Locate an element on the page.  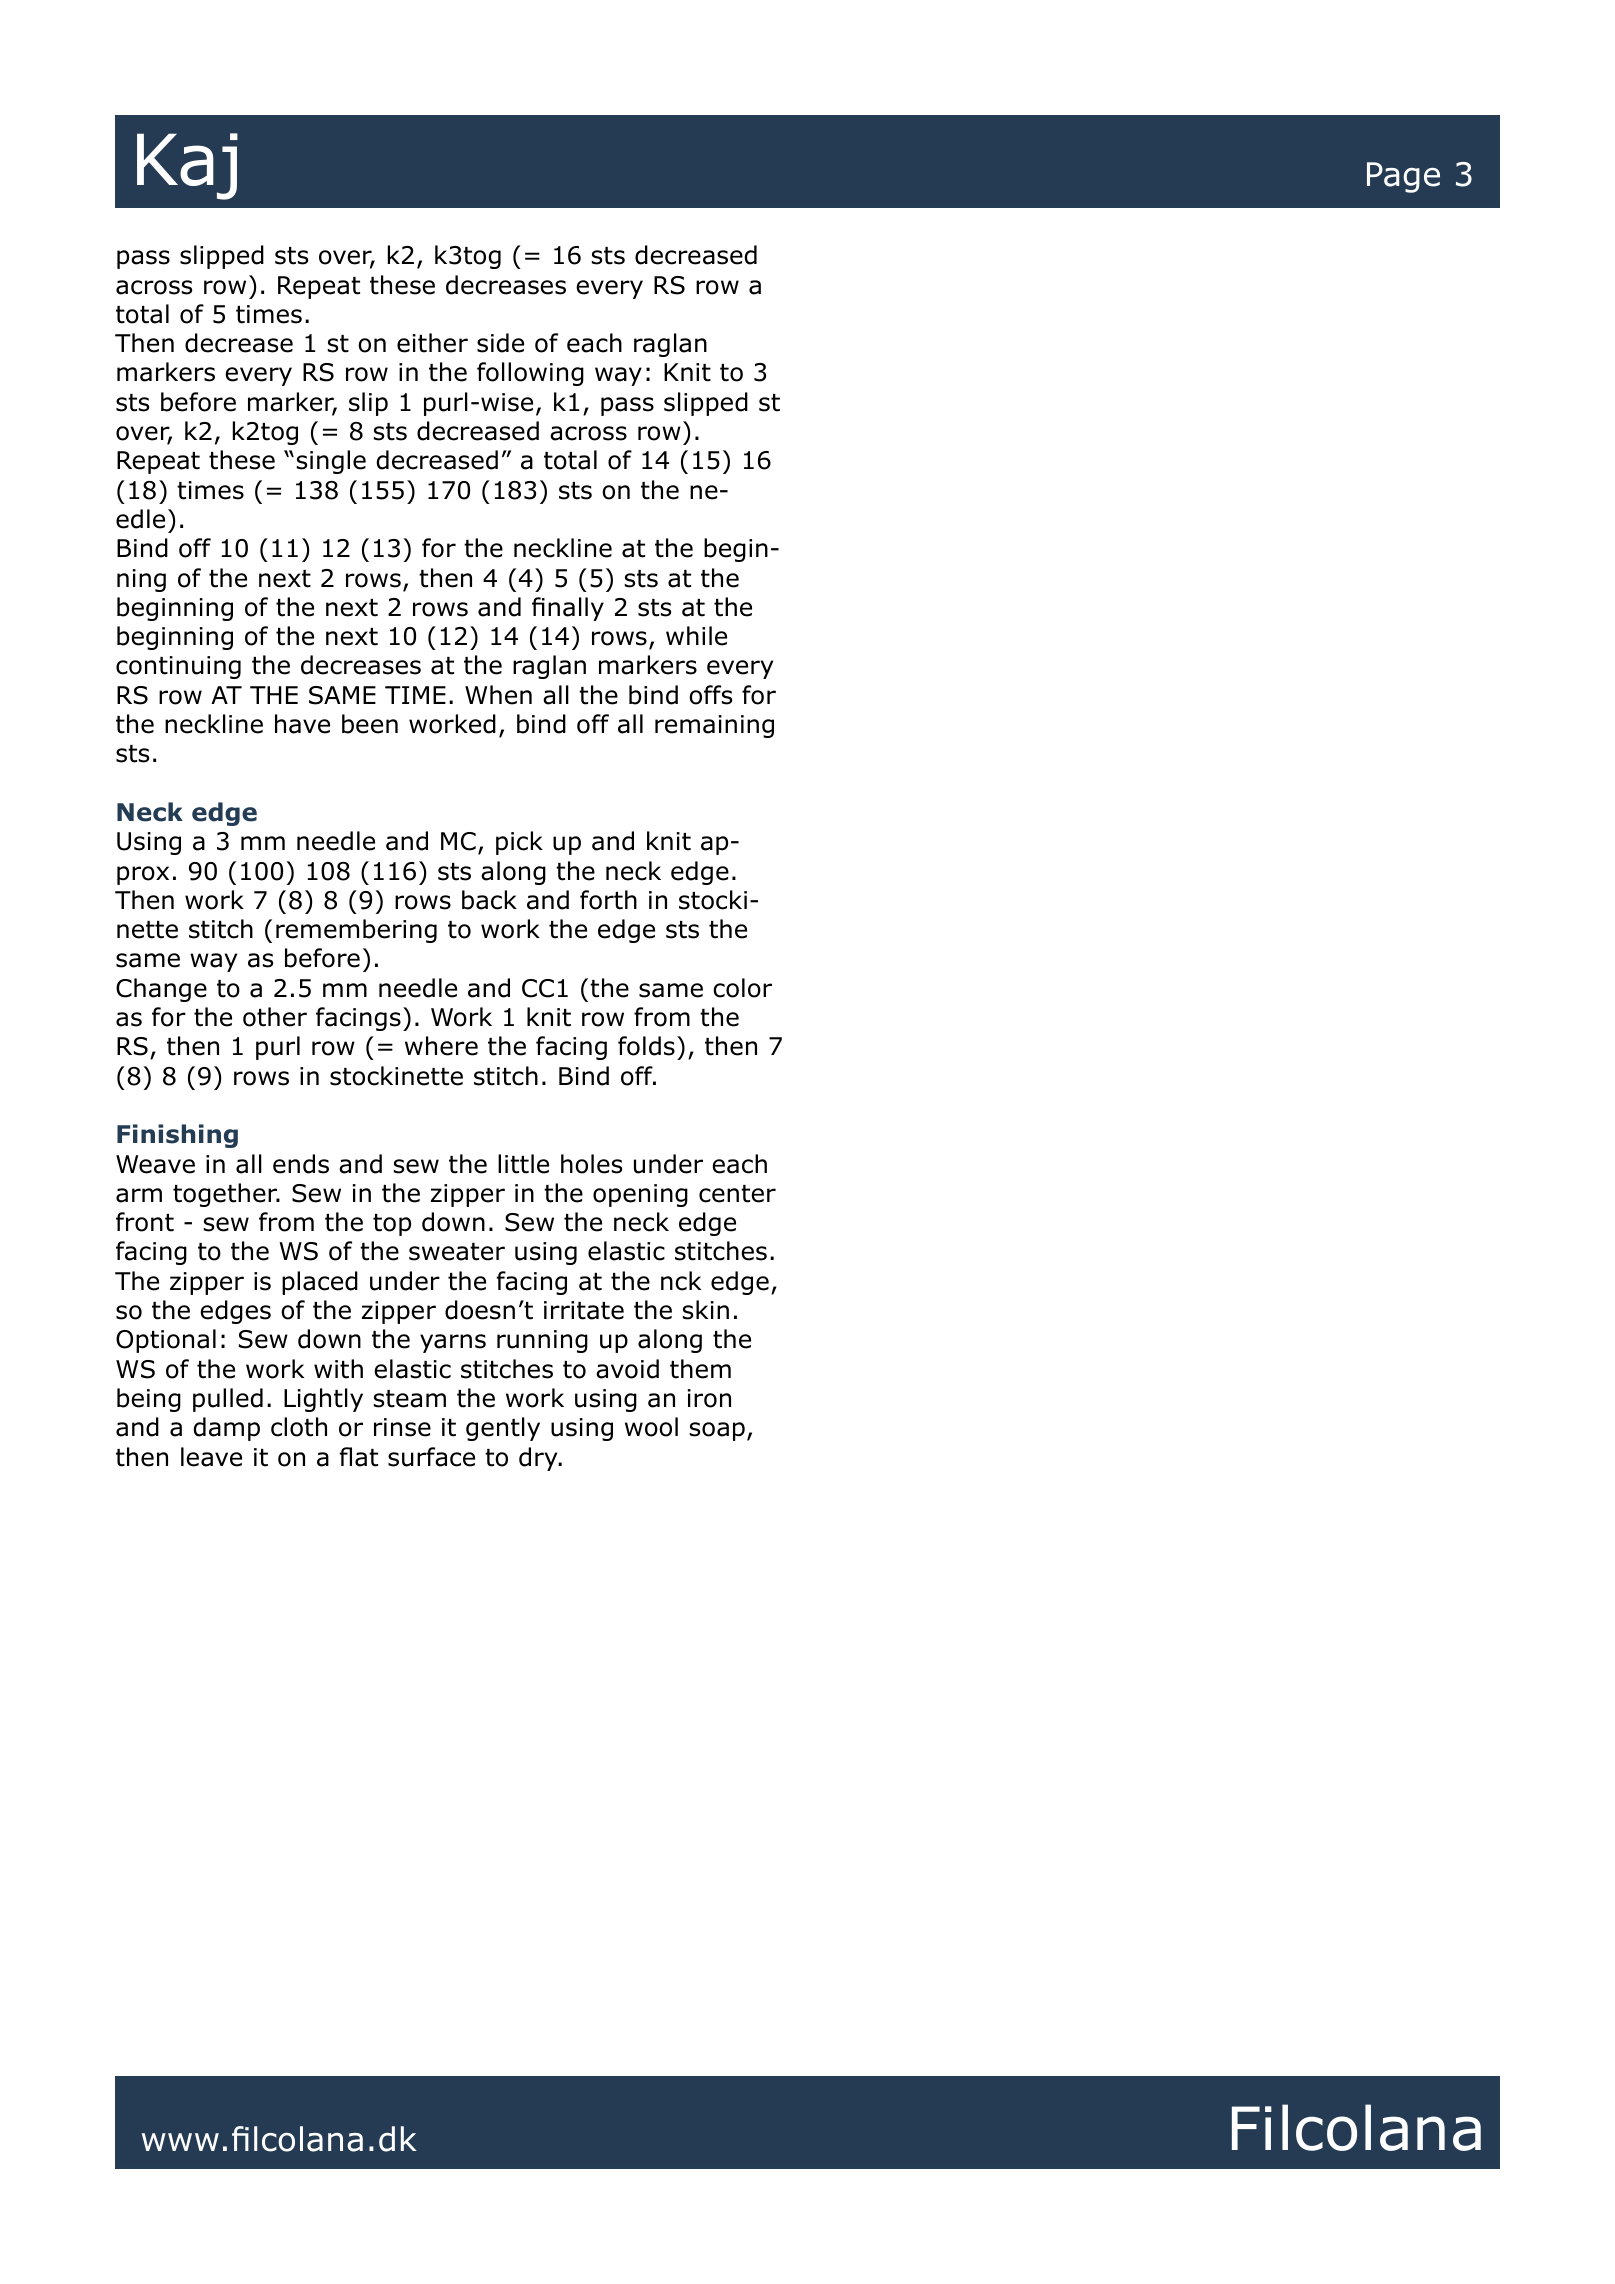
color is located at coordinates (742, 988).
